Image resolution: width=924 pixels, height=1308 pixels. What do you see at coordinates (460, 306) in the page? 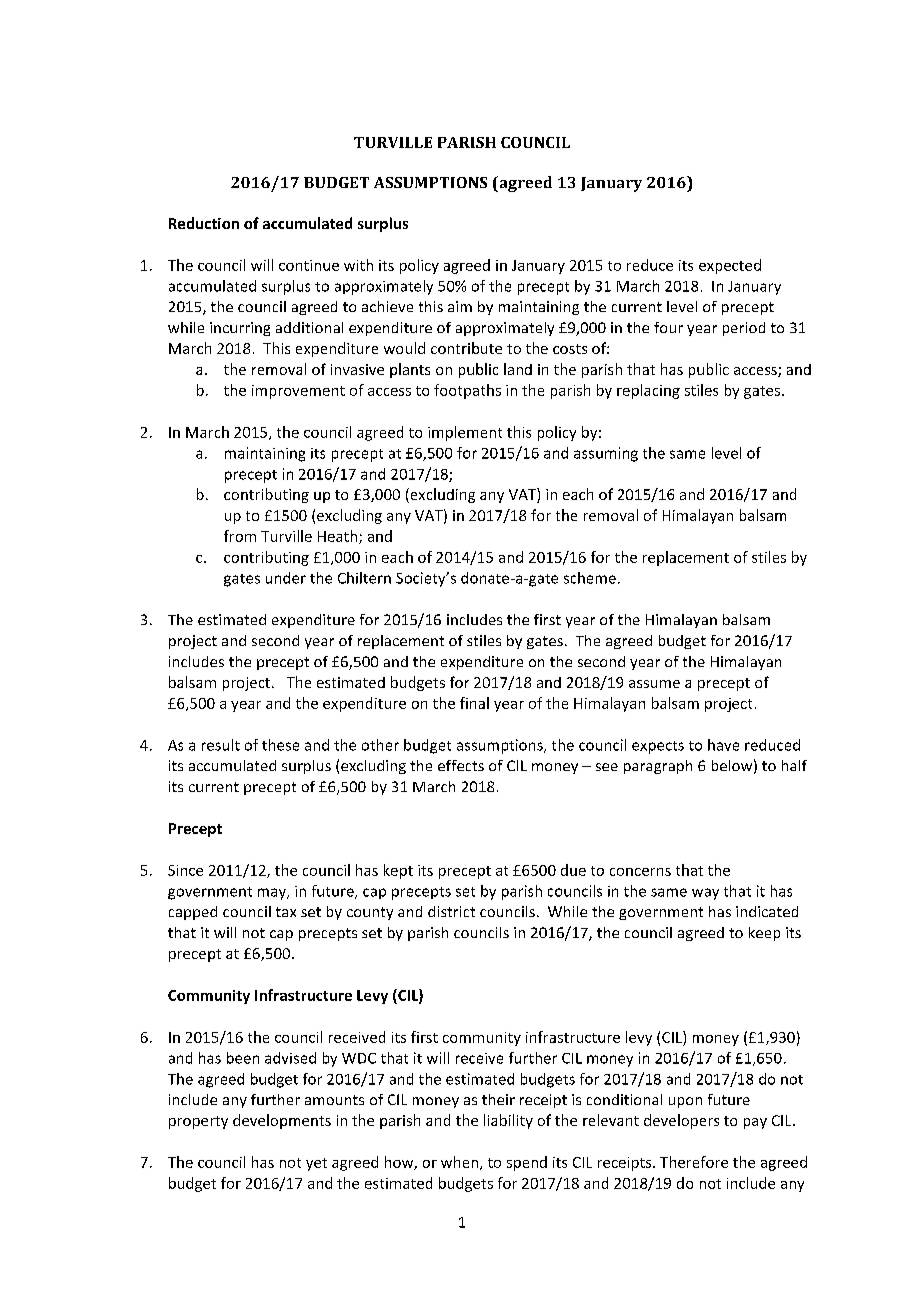
I see `aim` at bounding box center [460, 306].
